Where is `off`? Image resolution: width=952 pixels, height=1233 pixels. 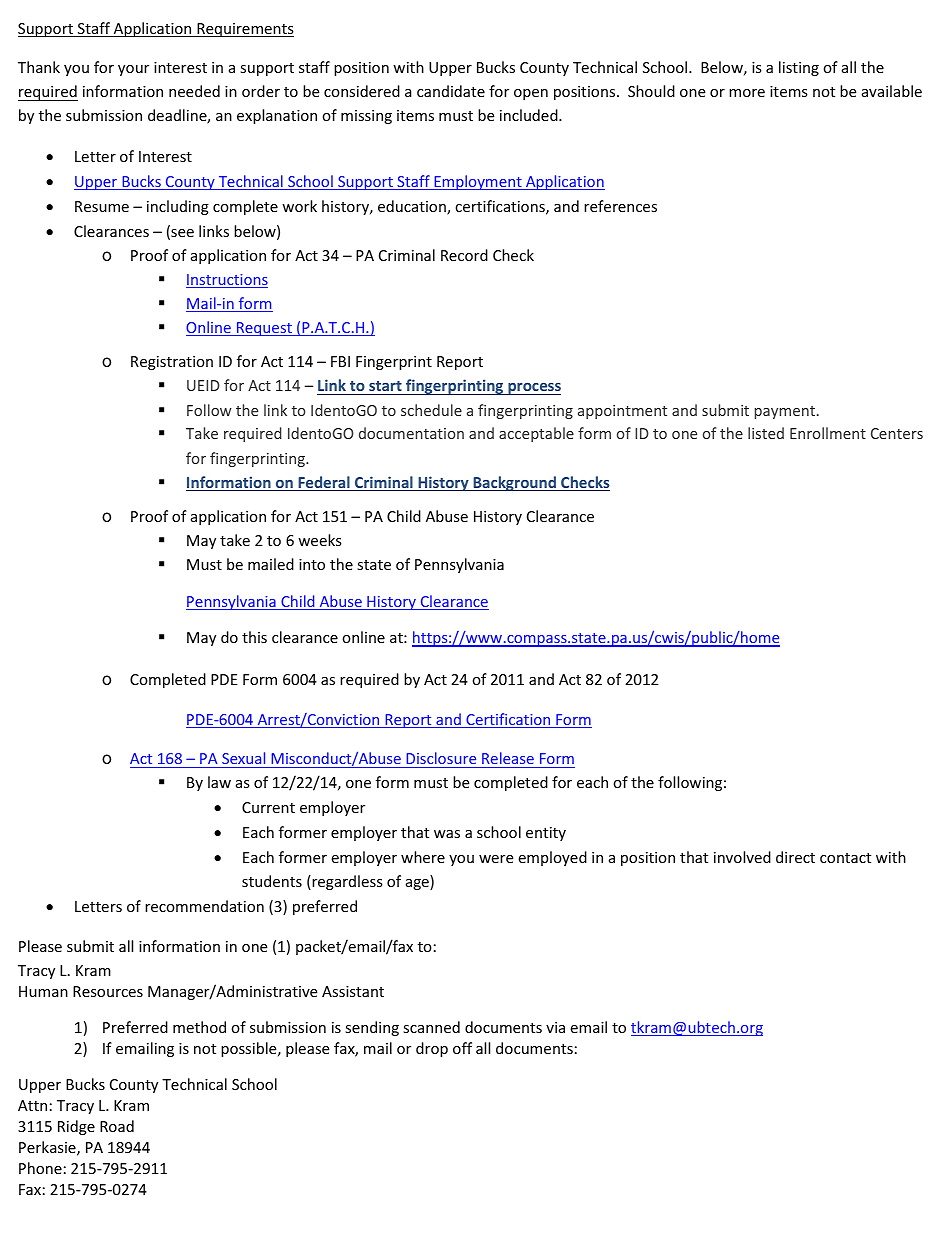
off is located at coordinates (462, 1048).
